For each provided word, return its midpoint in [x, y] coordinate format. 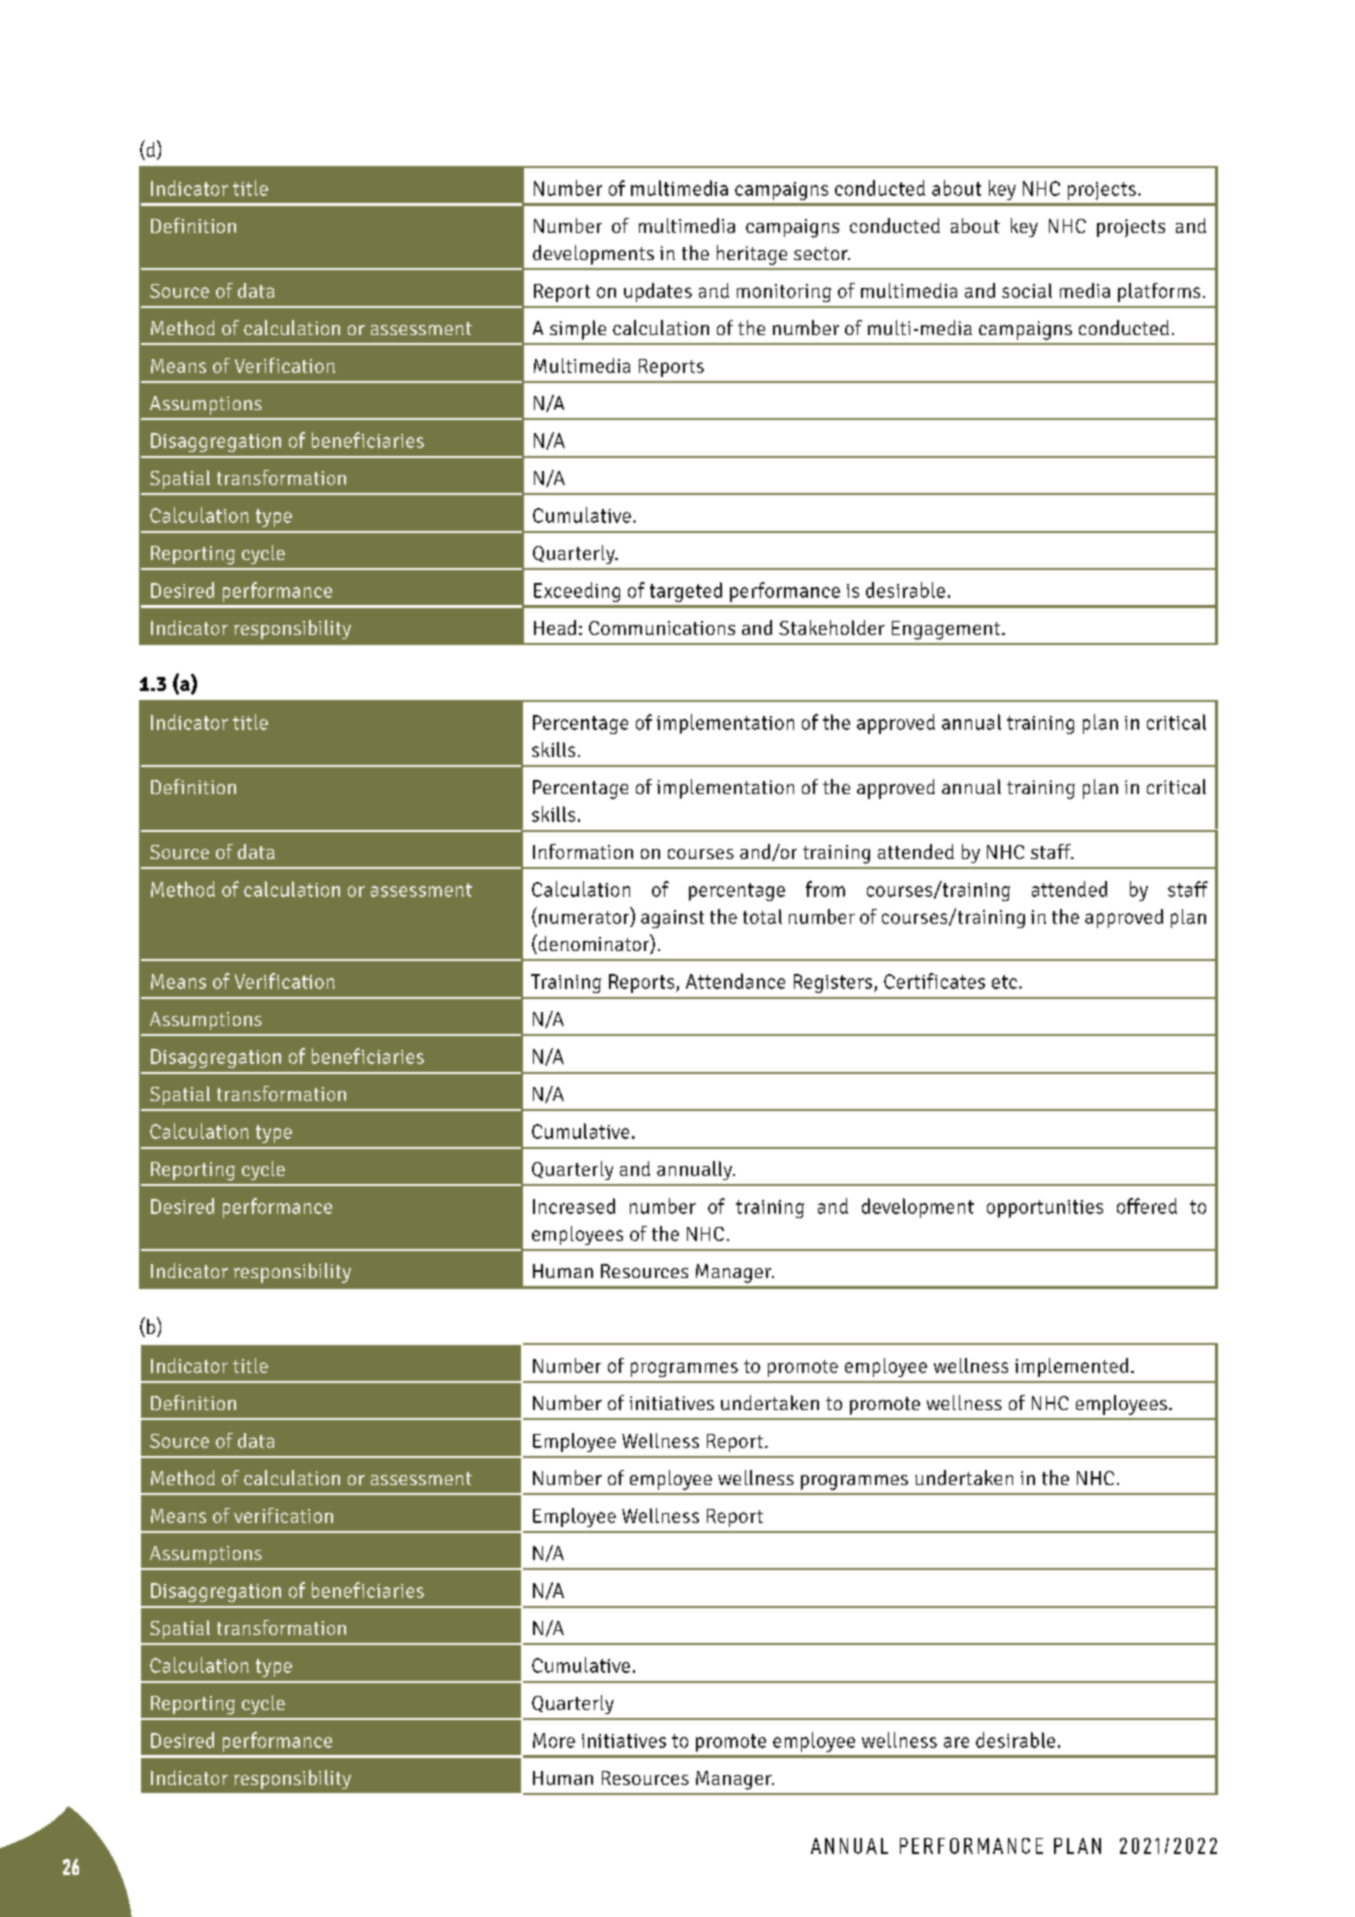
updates [658, 292]
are [956, 1742]
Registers [834, 983]
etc [1004, 982]
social [1027, 290]
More [554, 1740]
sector [822, 253]
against [672, 919]
